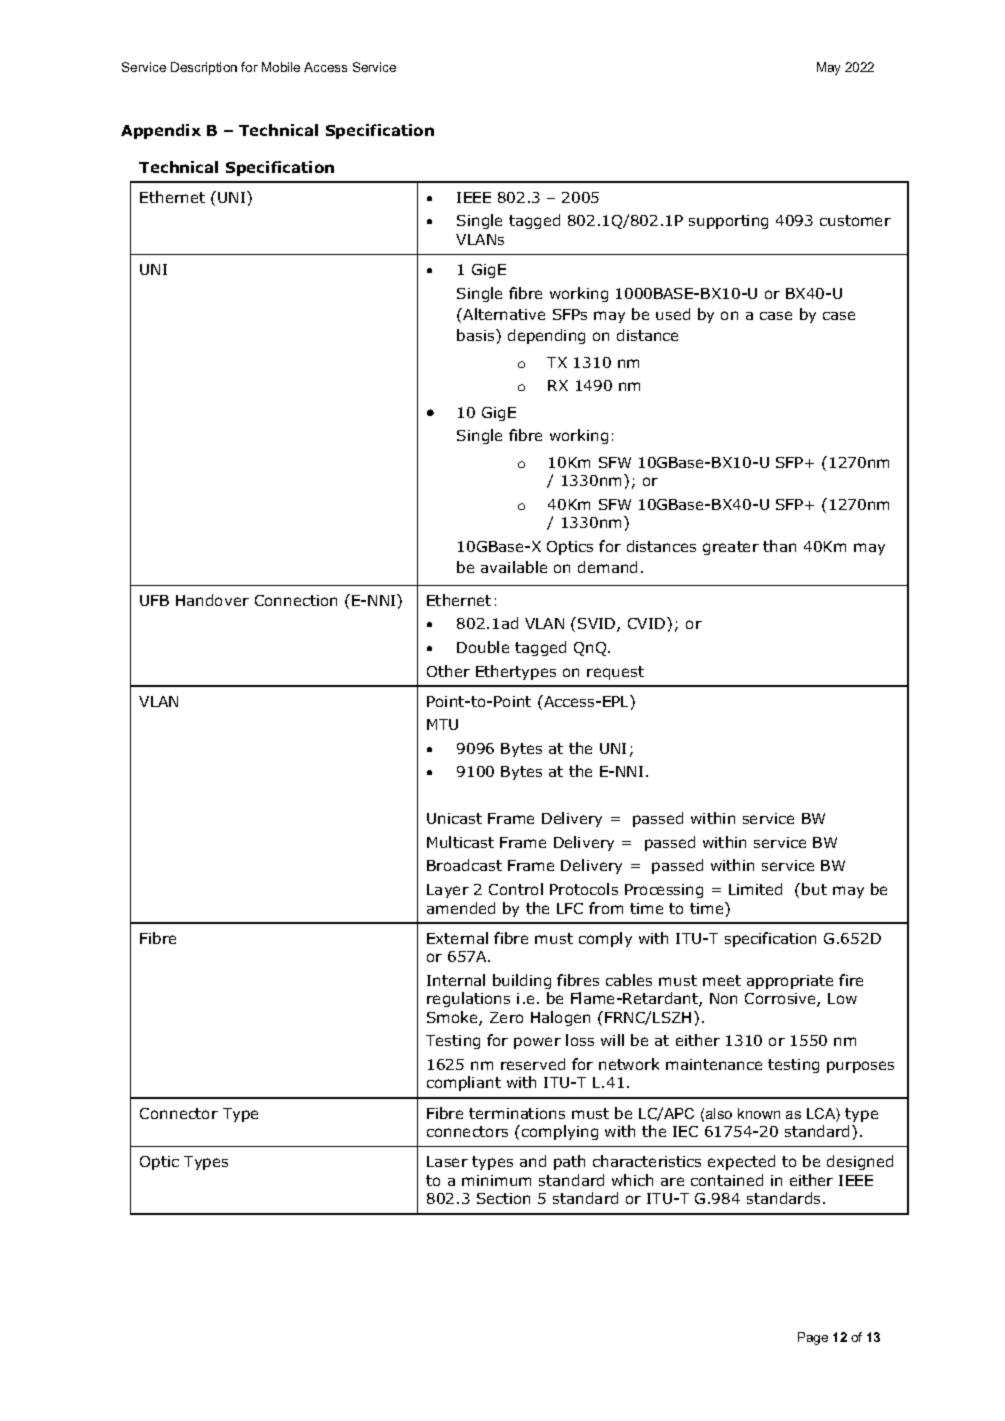 The image size is (1005, 1421). What do you see at coordinates (755, 889) in the document?
I see `Limited` at bounding box center [755, 889].
